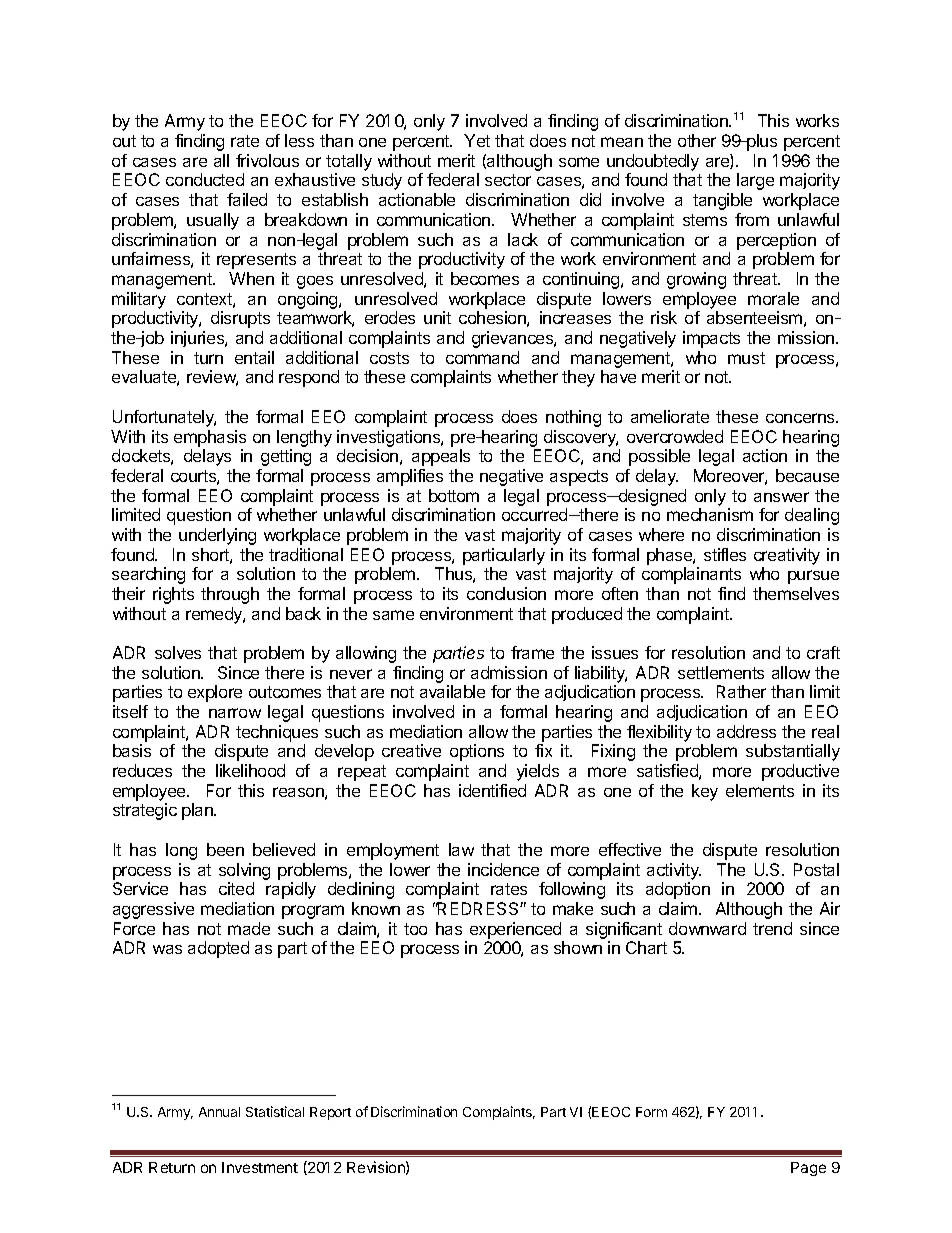 This page has width=952, height=1233. Describe the element at coordinates (721, 672) in the page. I see `settlements` at that location.
